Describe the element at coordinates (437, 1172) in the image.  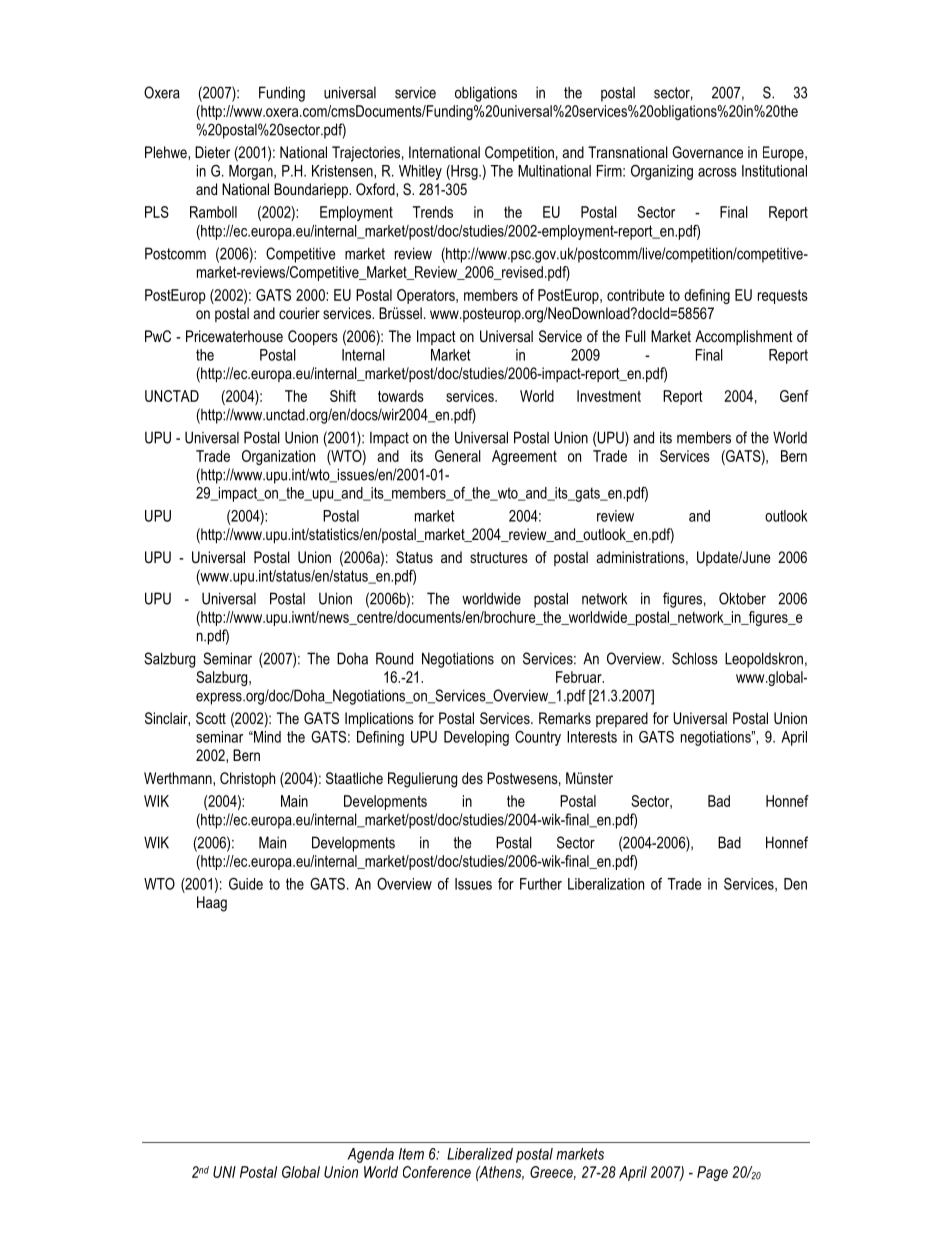
I see `Conference` at that location.
